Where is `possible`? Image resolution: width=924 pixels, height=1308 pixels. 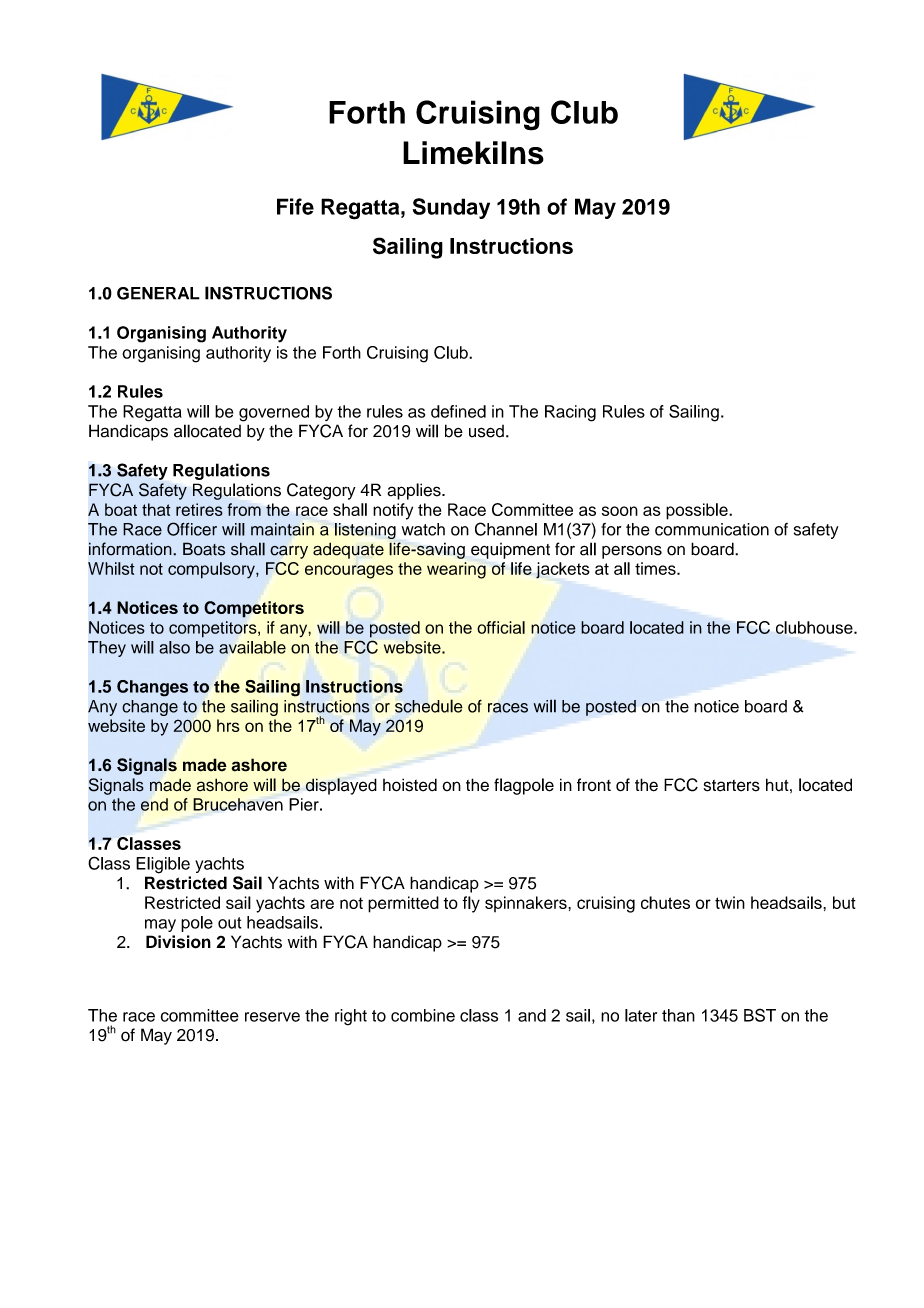
possible is located at coordinates (698, 511).
